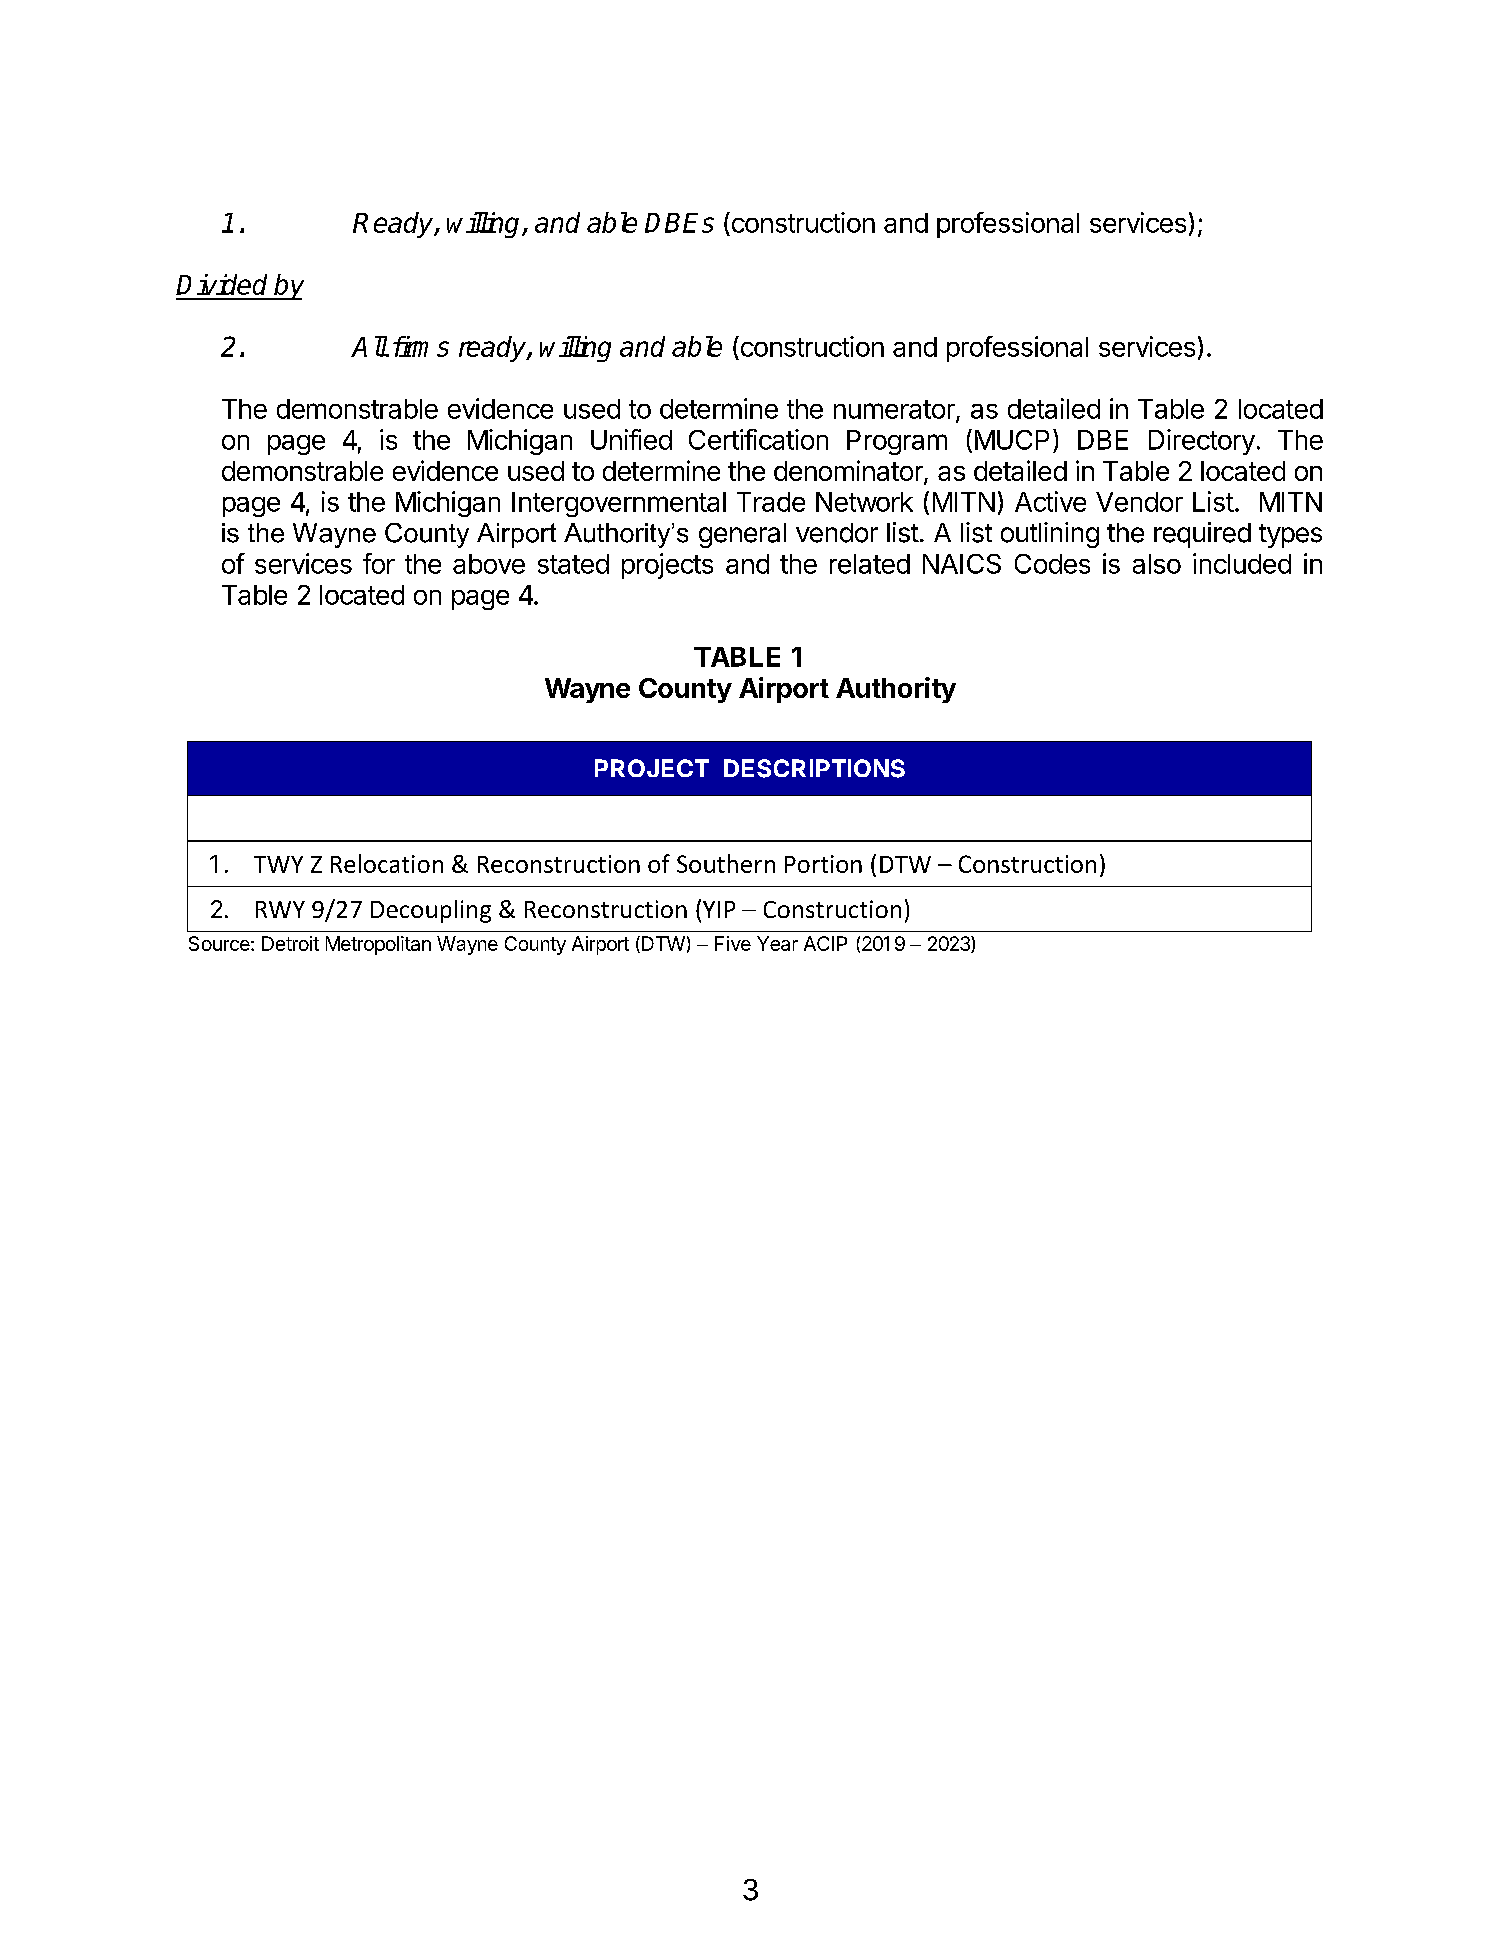  What do you see at coordinates (221, 284) in the screenshot?
I see `Divided` at bounding box center [221, 284].
